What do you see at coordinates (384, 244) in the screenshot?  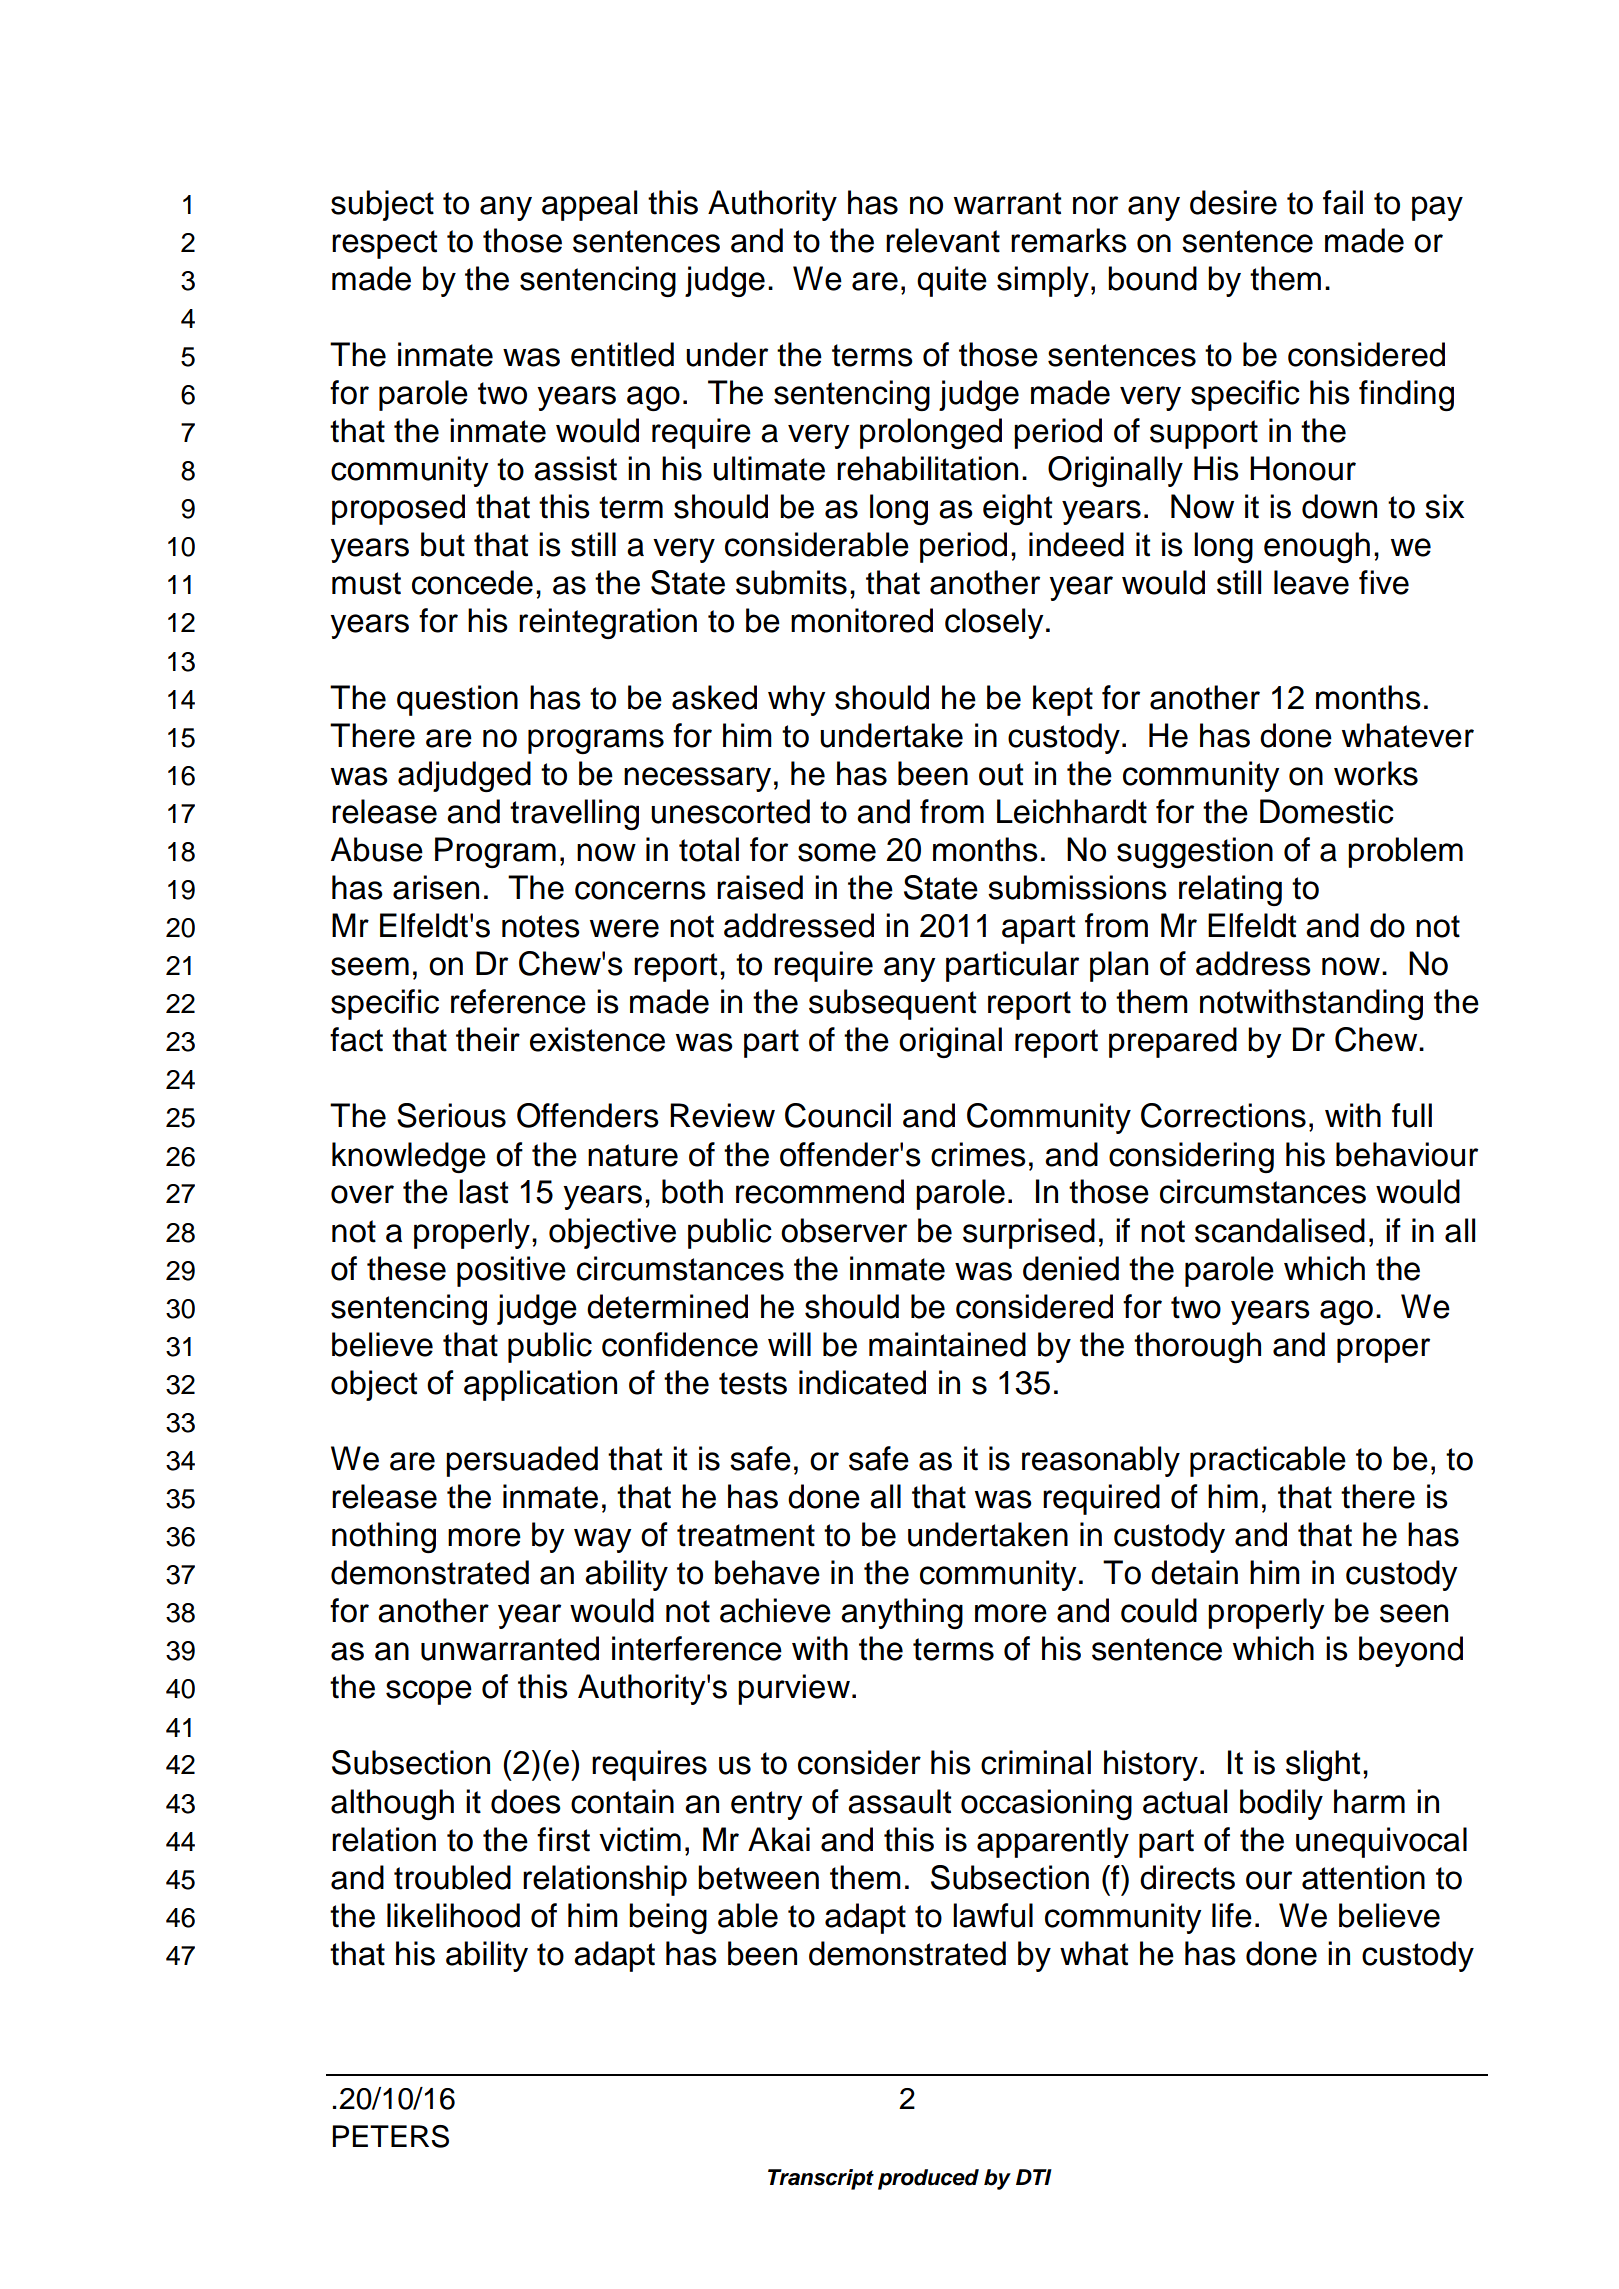 I see `respect` at bounding box center [384, 244].
